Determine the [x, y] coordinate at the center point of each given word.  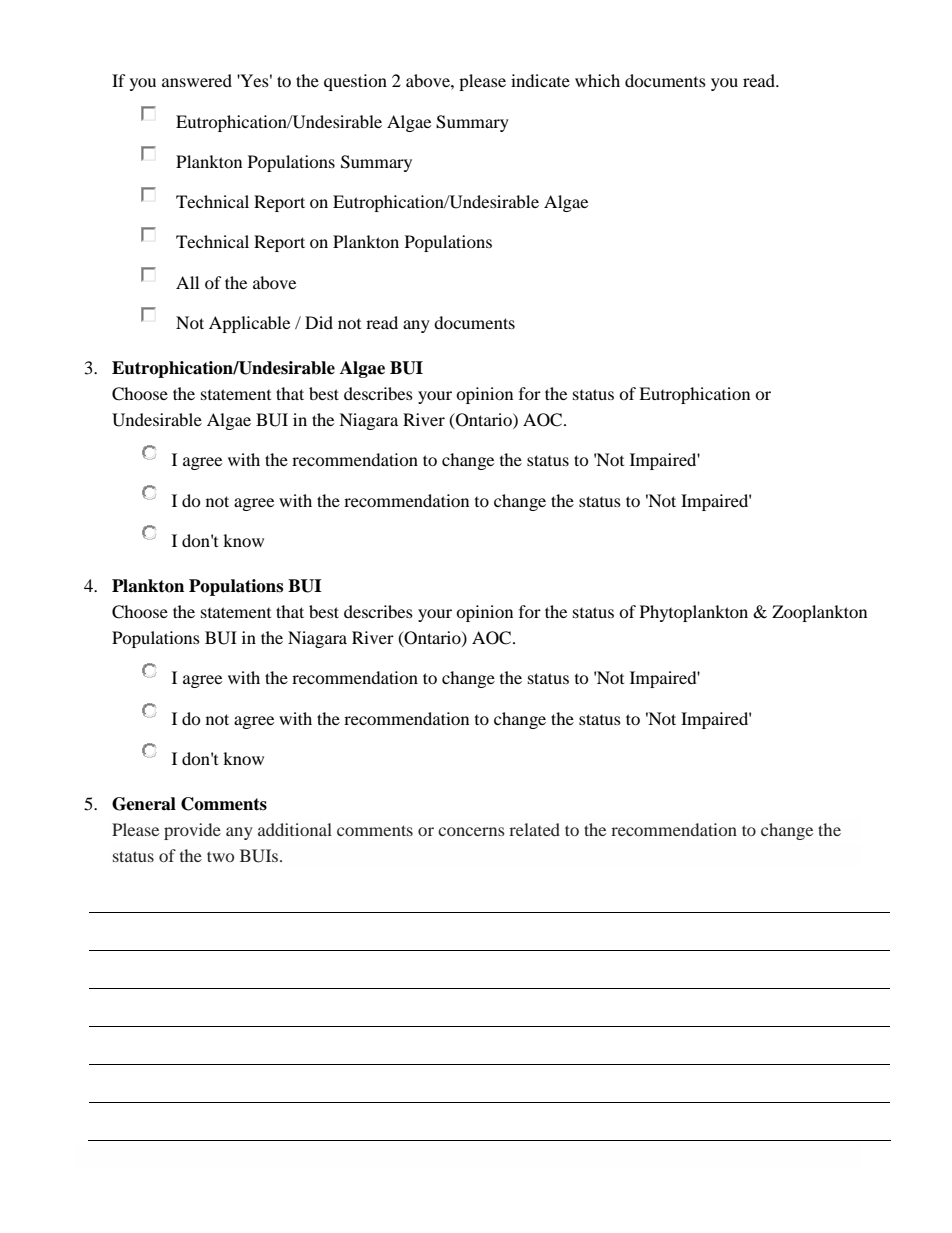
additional [295, 829]
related [534, 829]
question [355, 82]
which [597, 80]
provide [192, 831]
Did [319, 322]
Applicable [249, 324]
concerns [471, 831]
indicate [540, 80]
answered [197, 80]
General [144, 804]
